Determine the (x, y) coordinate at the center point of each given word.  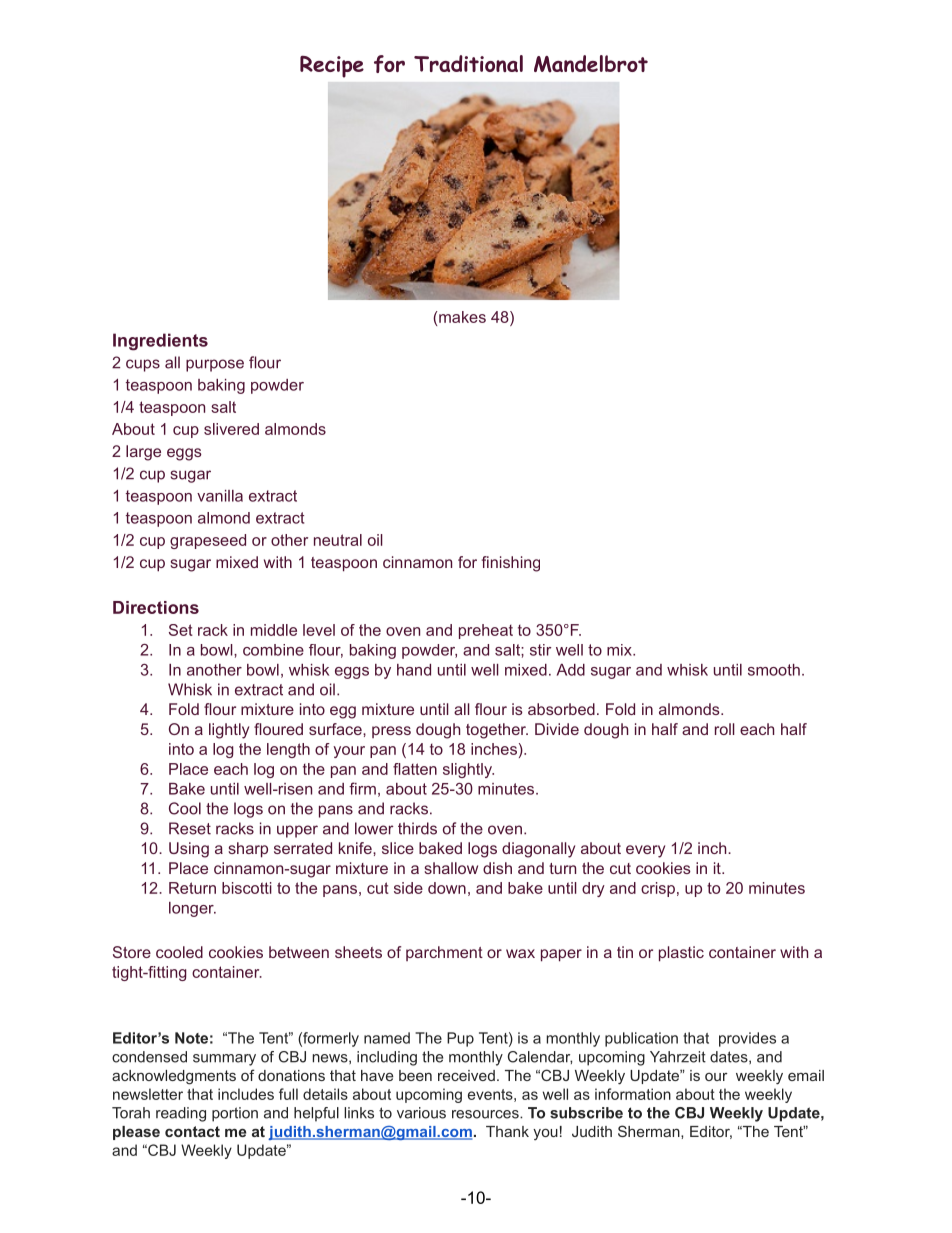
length (288, 750)
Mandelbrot (591, 64)
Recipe (332, 66)
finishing (511, 564)
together (497, 731)
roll (725, 729)
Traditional (468, 63)
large (143, 453)
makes (462, 317)
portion (235, 1114)
